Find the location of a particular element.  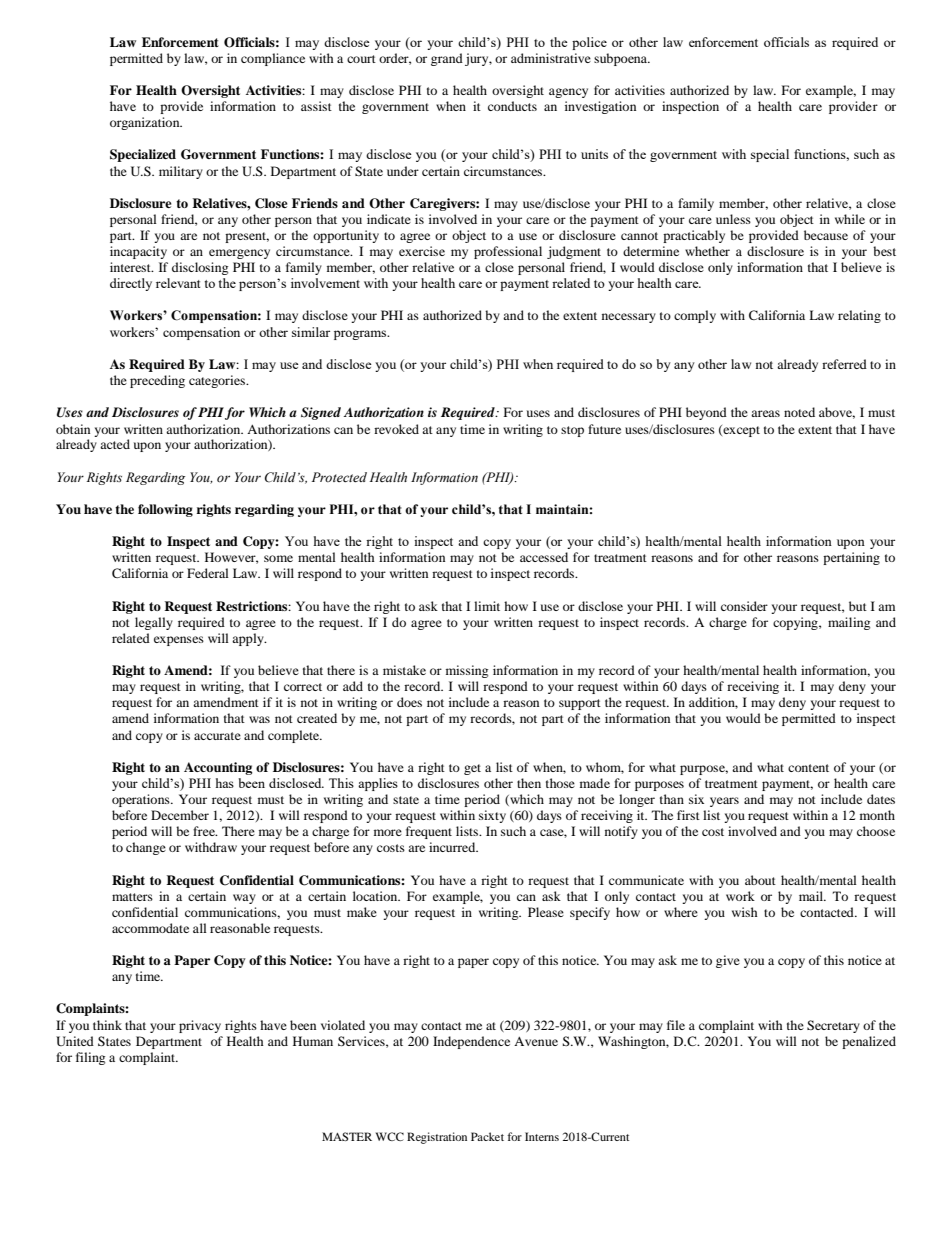

filing is located at coordinates (90, 1058).
